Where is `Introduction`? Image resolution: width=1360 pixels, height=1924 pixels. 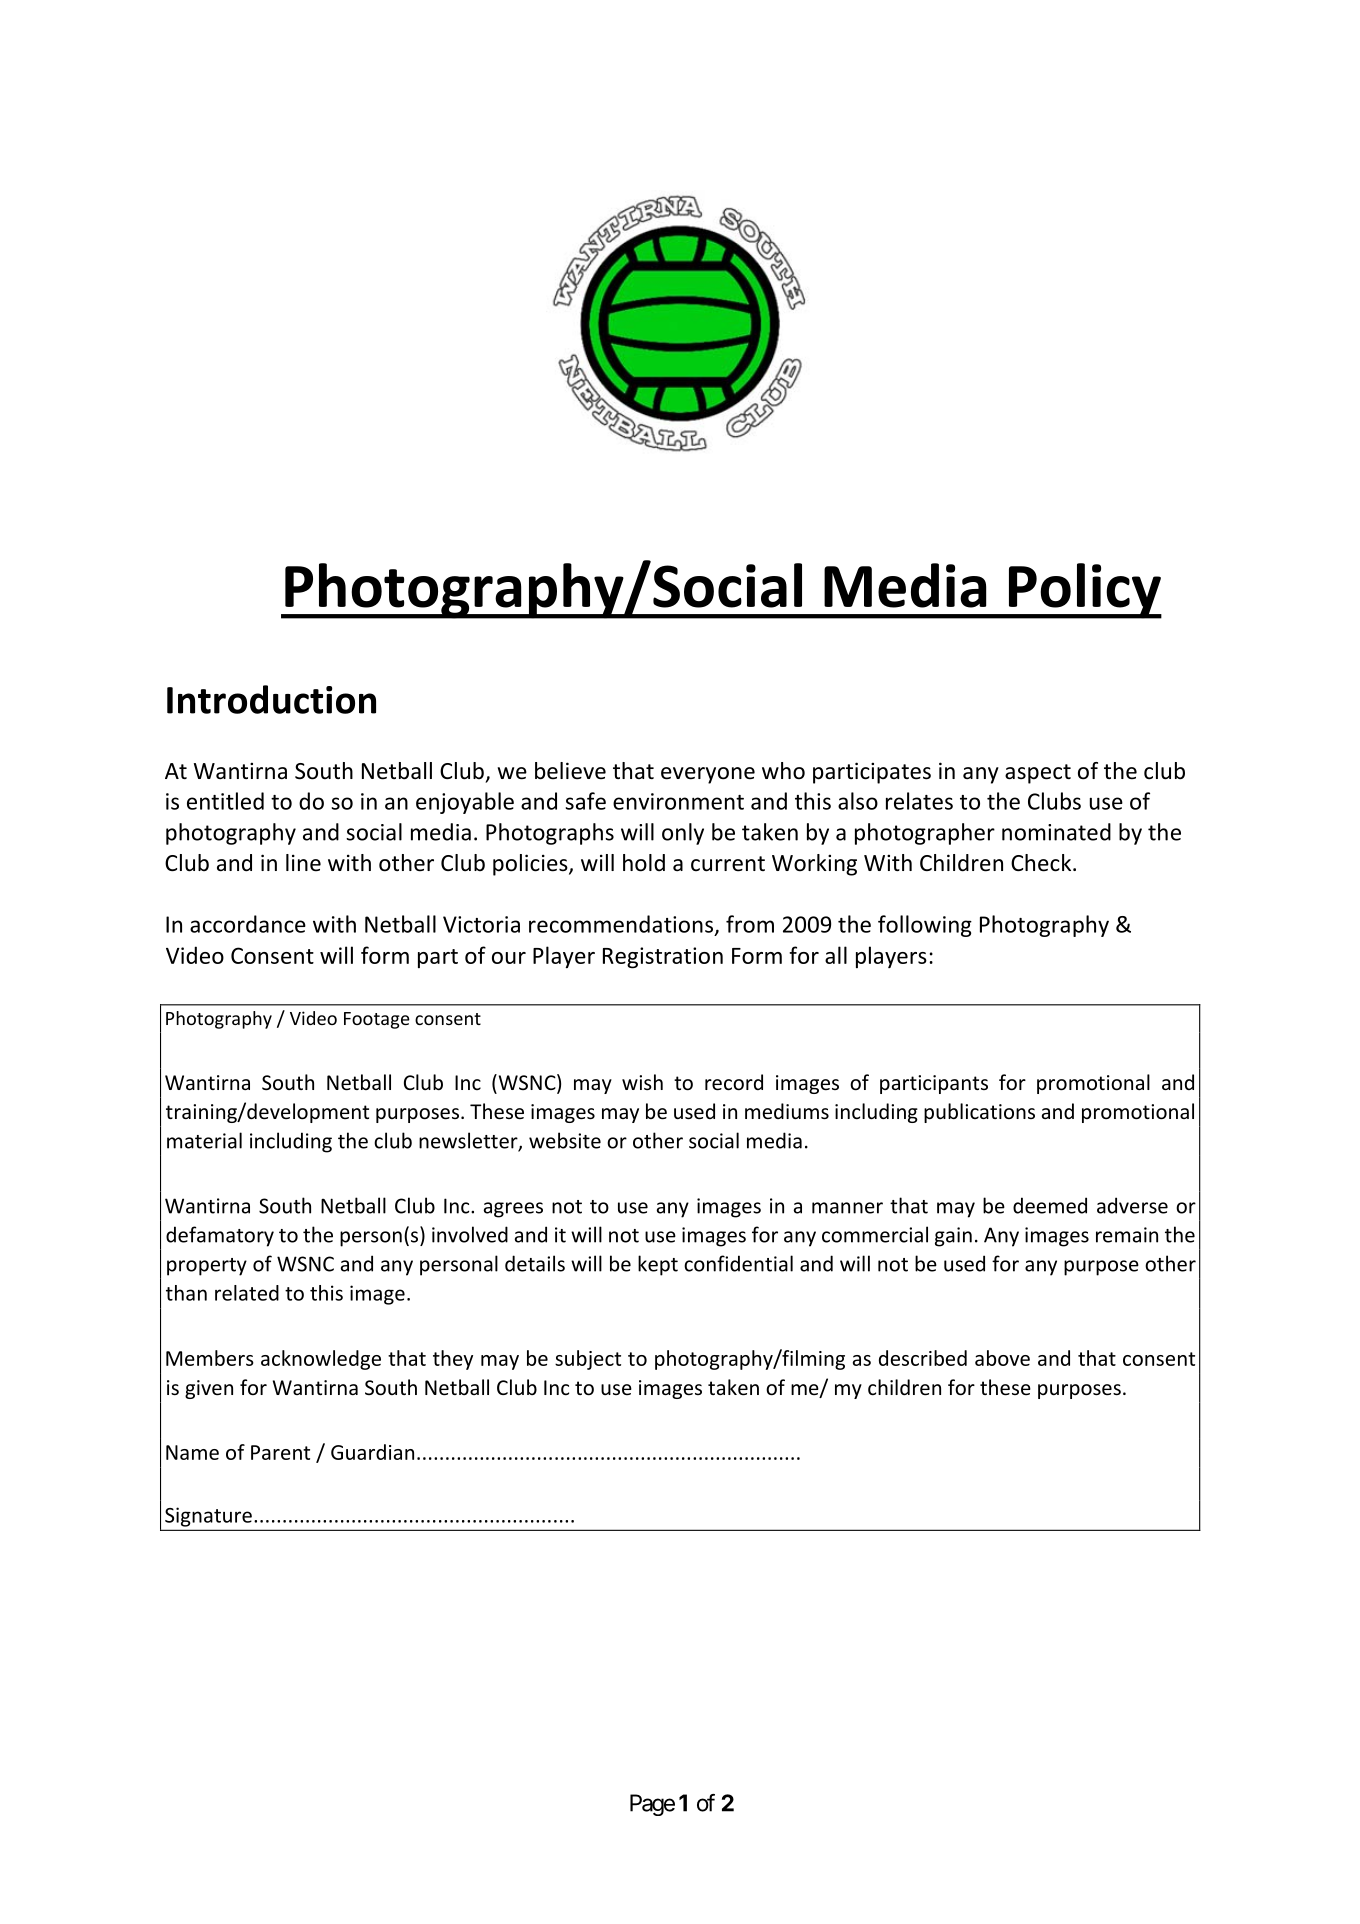 Introduction is located at coordinates (271, 699).
